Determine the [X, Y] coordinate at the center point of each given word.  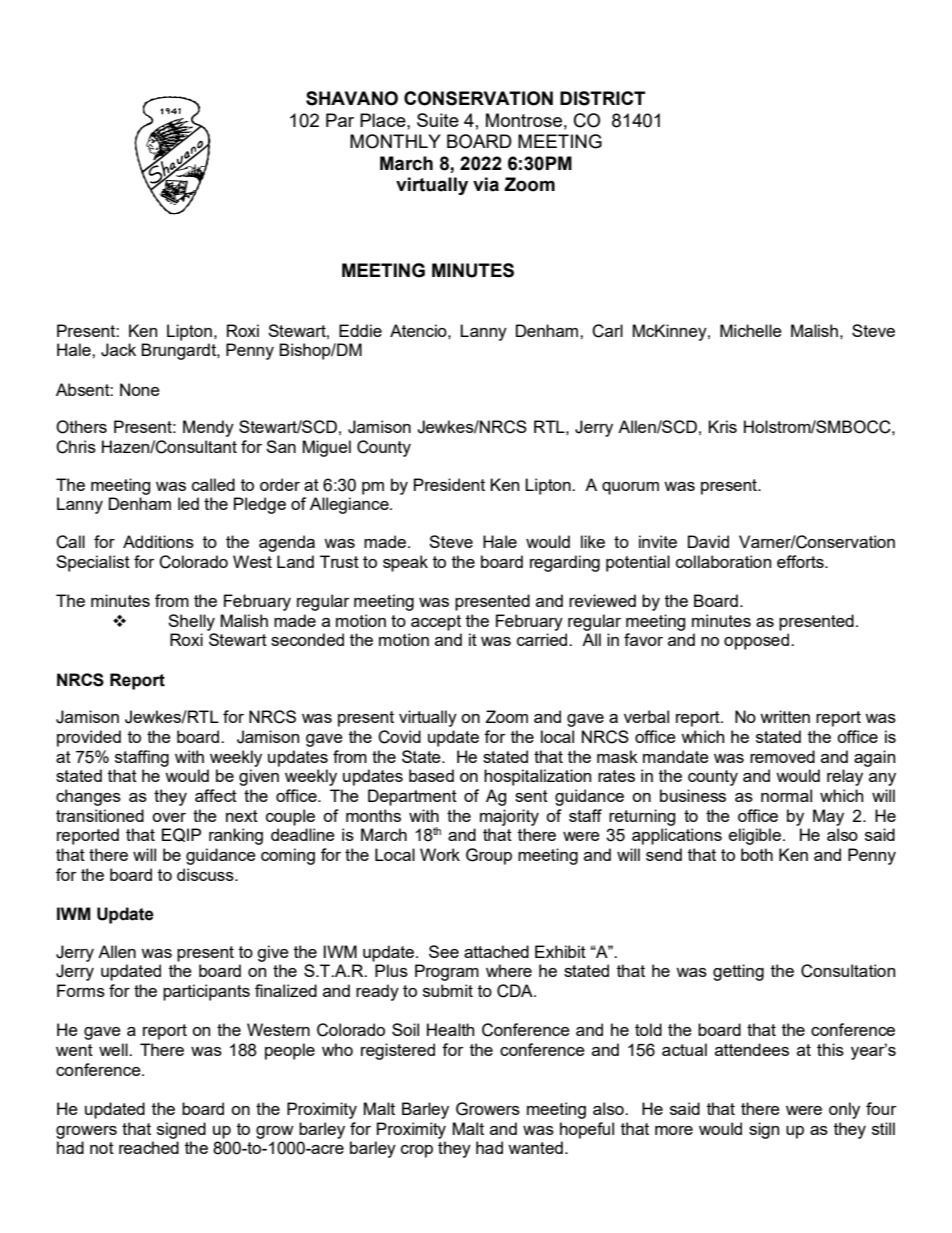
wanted [535, 1147]
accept [436, 623]
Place [384, 120]
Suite [438, 120]
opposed [756, 641]
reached [149, 1147]
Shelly [191, 622]
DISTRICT [602, 98]
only [844, 1110]
